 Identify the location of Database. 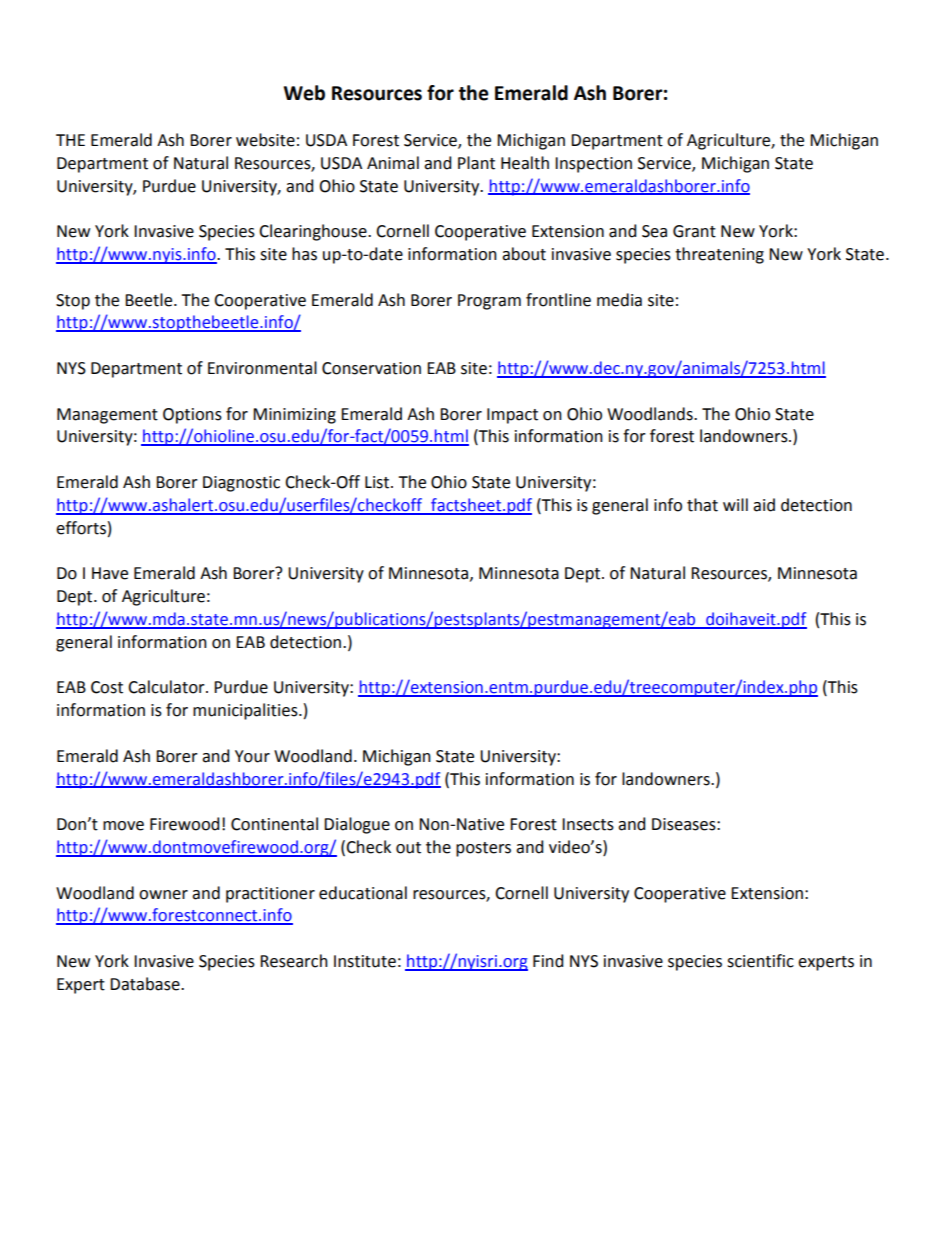
(146, 984).
